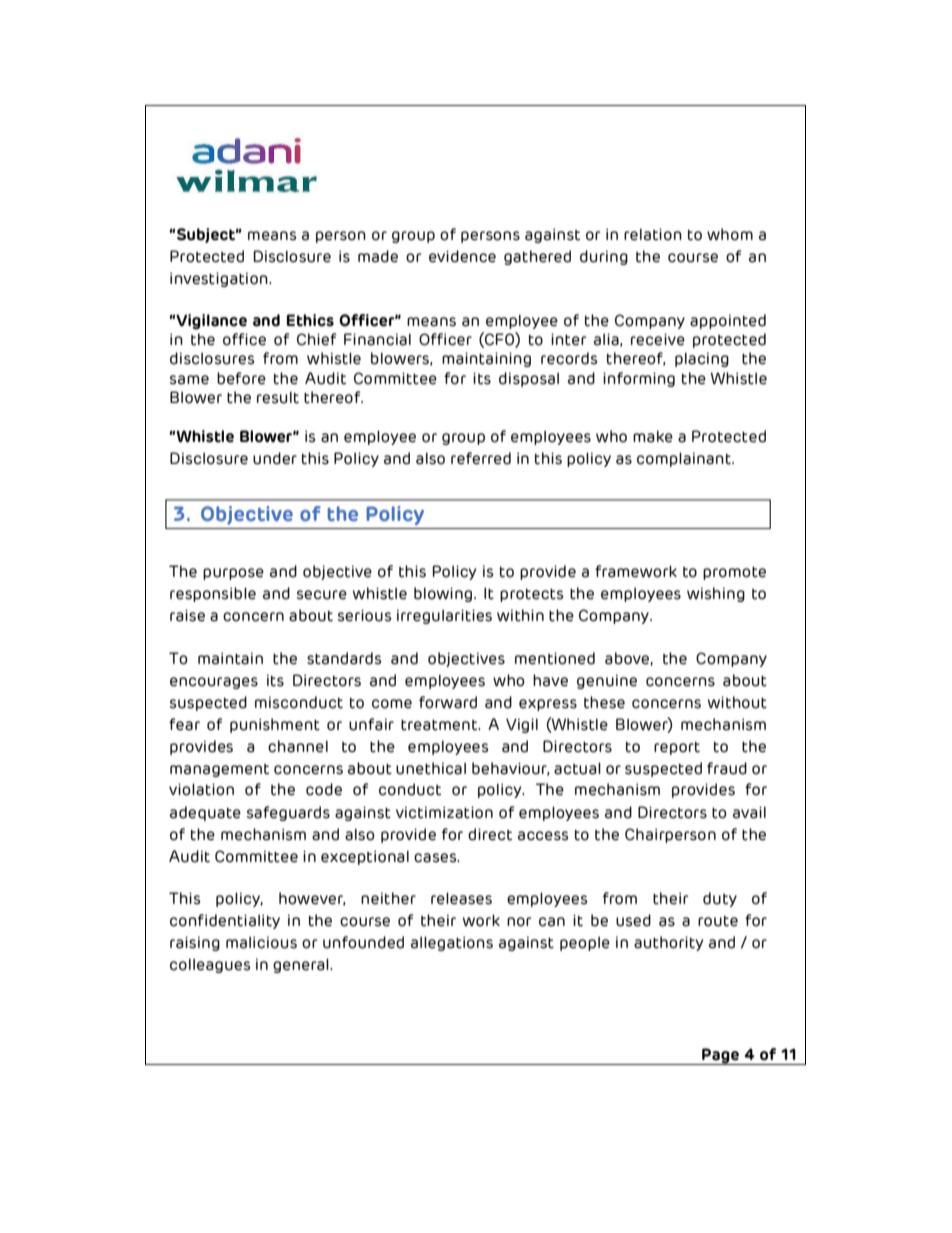 This screenshot has height=1233, width=952. I want to click on relation, so click(653, 234).
